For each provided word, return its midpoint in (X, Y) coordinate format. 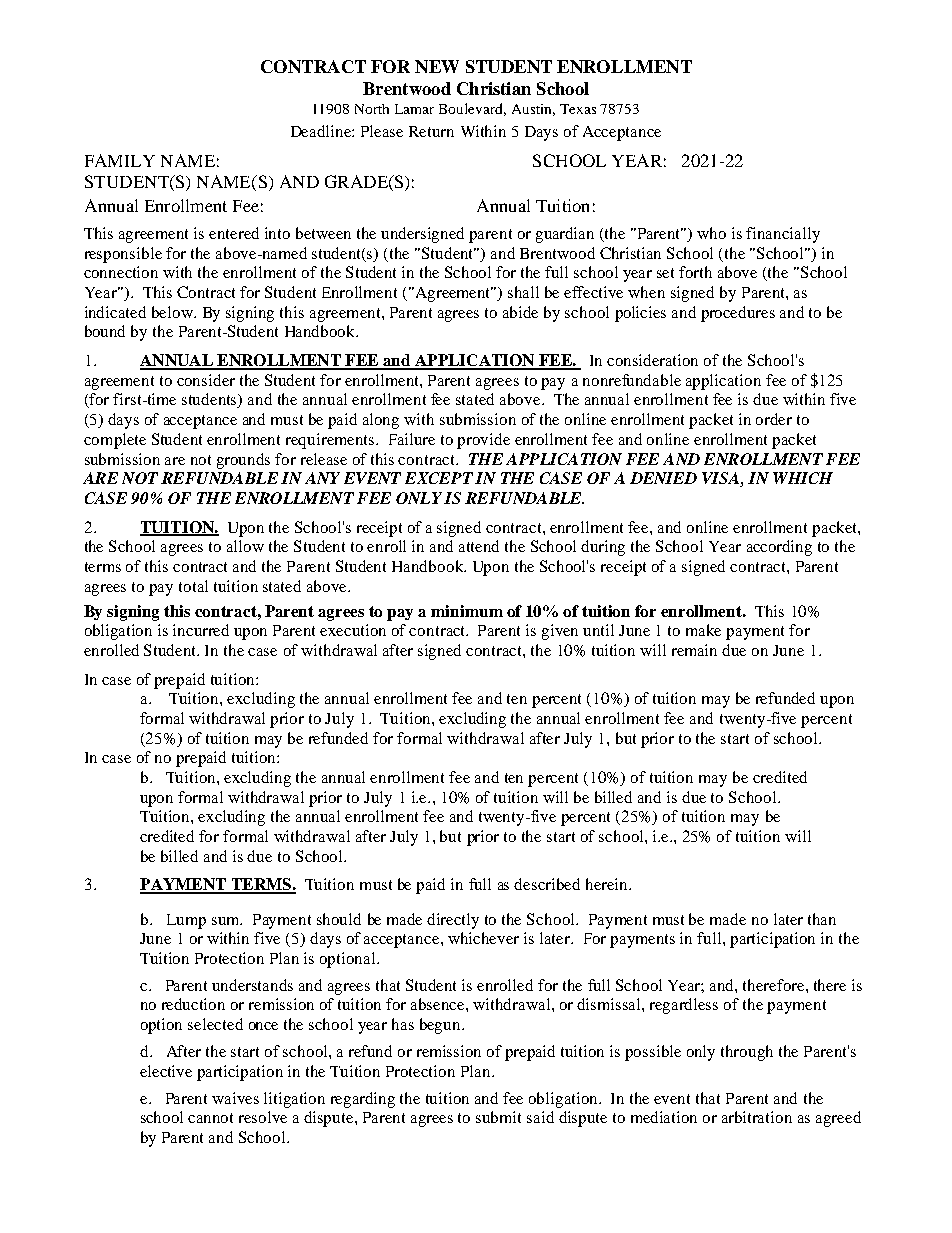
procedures (738, 314)
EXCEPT (439, 478)
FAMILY (120, 160)
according (779, 548)
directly (453, 921)
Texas (578, 109)
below (173, 312)
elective (166, 1071)
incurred (201, 630)
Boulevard (472, 109)
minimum (467, 611)
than (822, 919)
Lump (186, 921)
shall (523, 292)
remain (694, 650)
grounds (243, 461)
